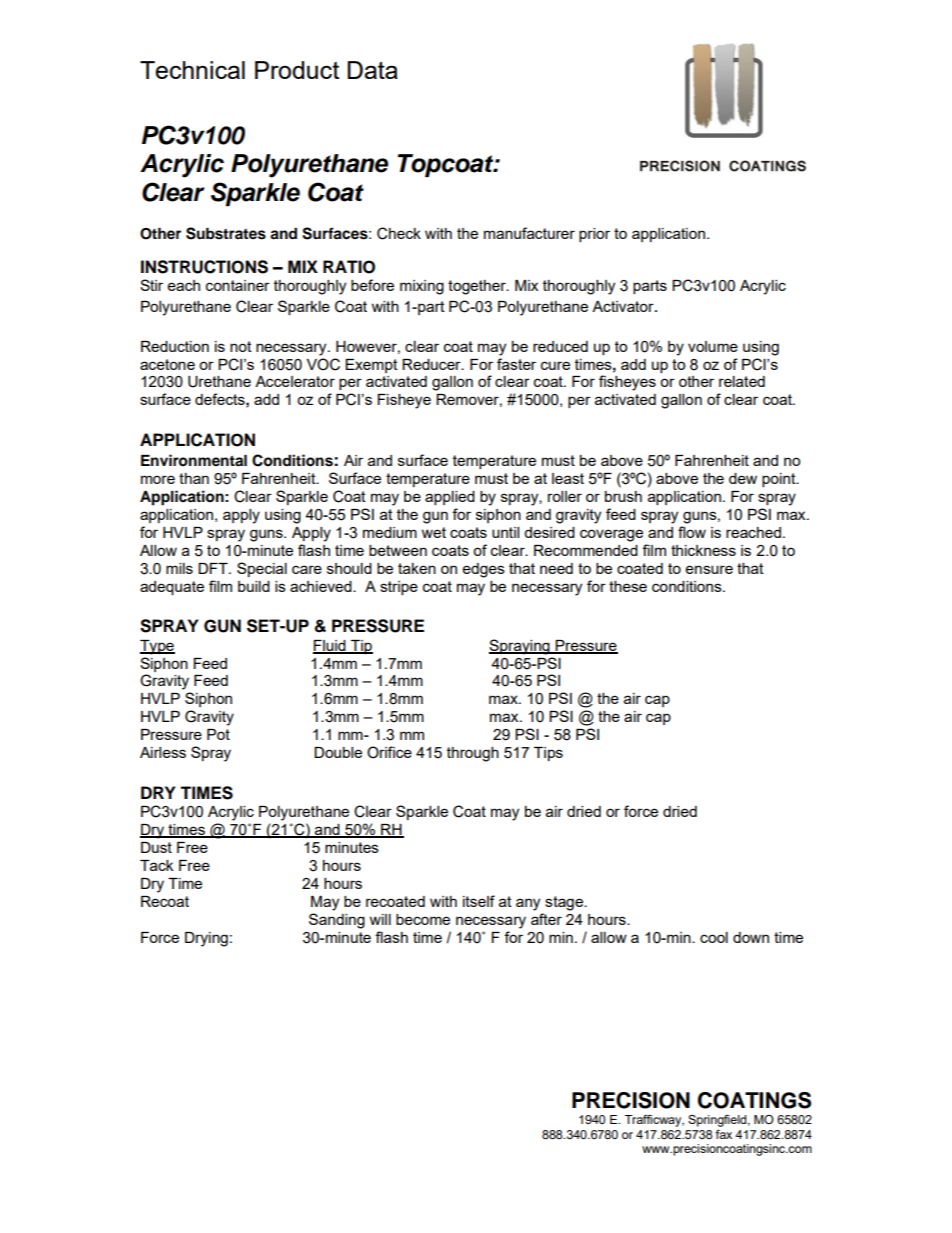  I want to click on Environmental, so click(194, 460).
